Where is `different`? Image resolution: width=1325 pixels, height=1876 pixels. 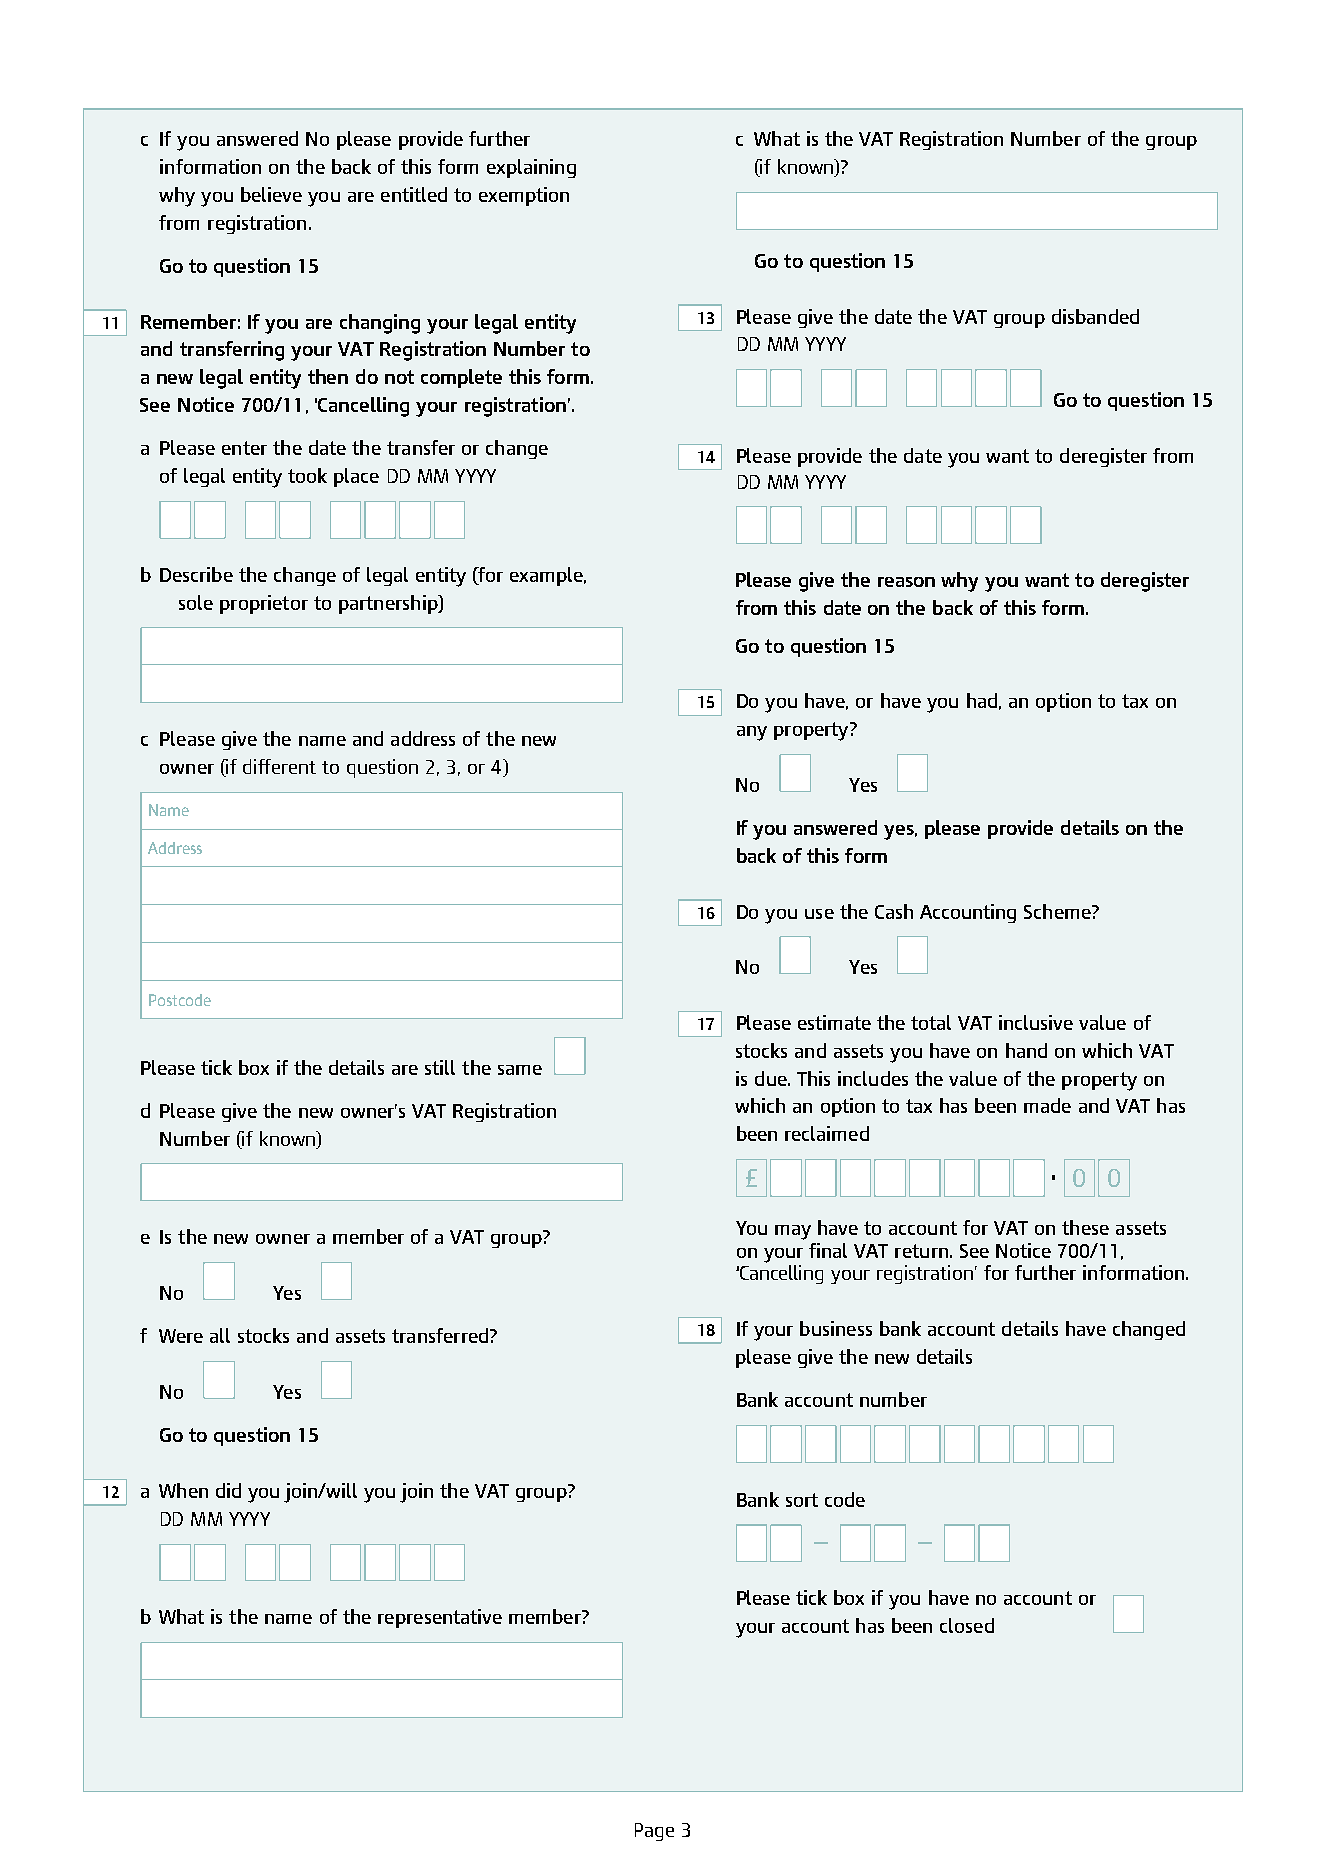
different is located at coordinates (279, 766).
